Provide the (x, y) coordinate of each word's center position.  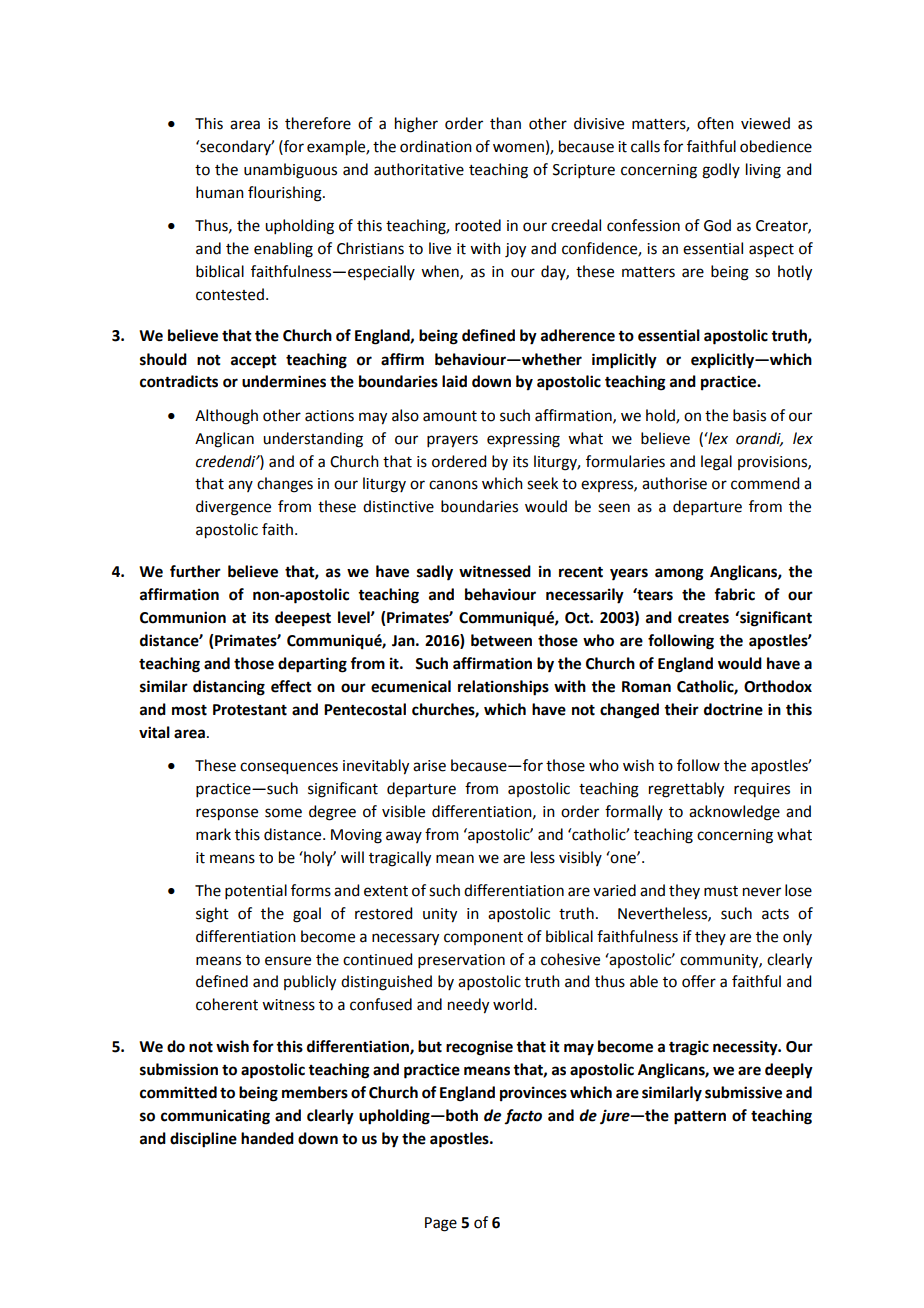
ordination (436, 146)
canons (453, 485)
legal (716, 463)
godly (721, 171)
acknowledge (734, 813)
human (220, 192)
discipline (203, 1140)
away (404, 837)
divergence (233, 508)
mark (213, 834)
